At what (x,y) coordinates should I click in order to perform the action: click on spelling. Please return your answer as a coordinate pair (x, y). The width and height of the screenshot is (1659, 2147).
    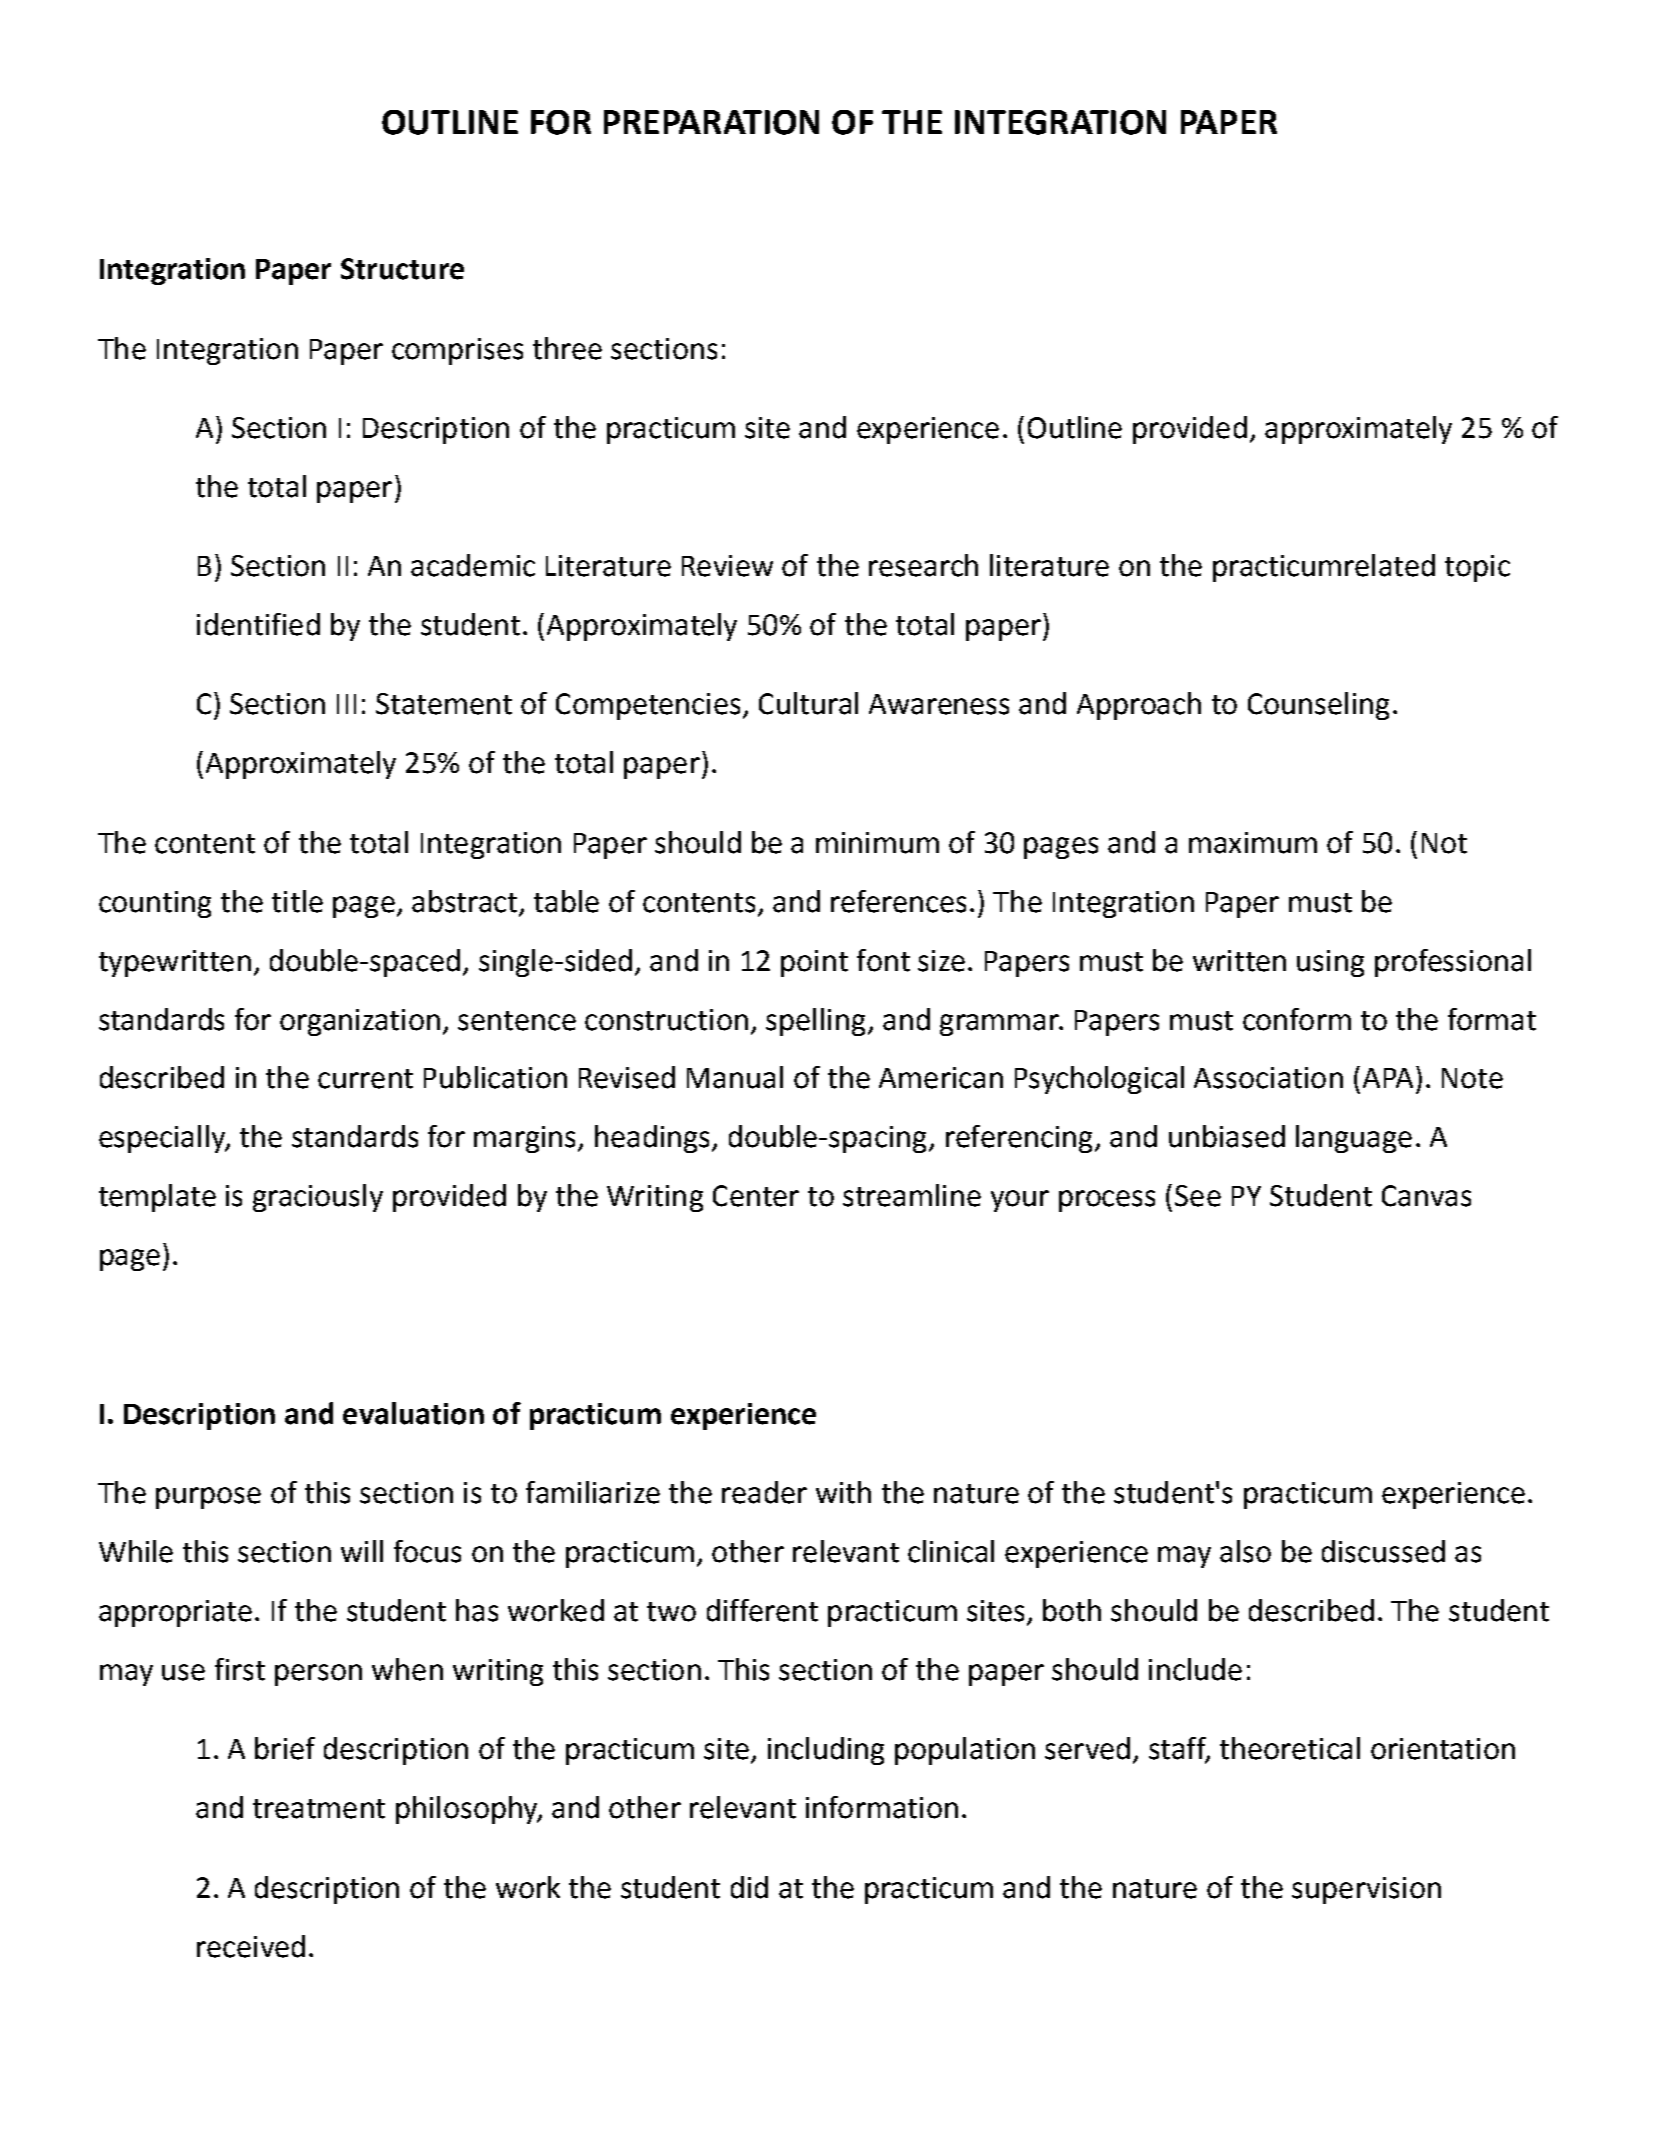
    Looking at the image, I should click on (815, 1022).
